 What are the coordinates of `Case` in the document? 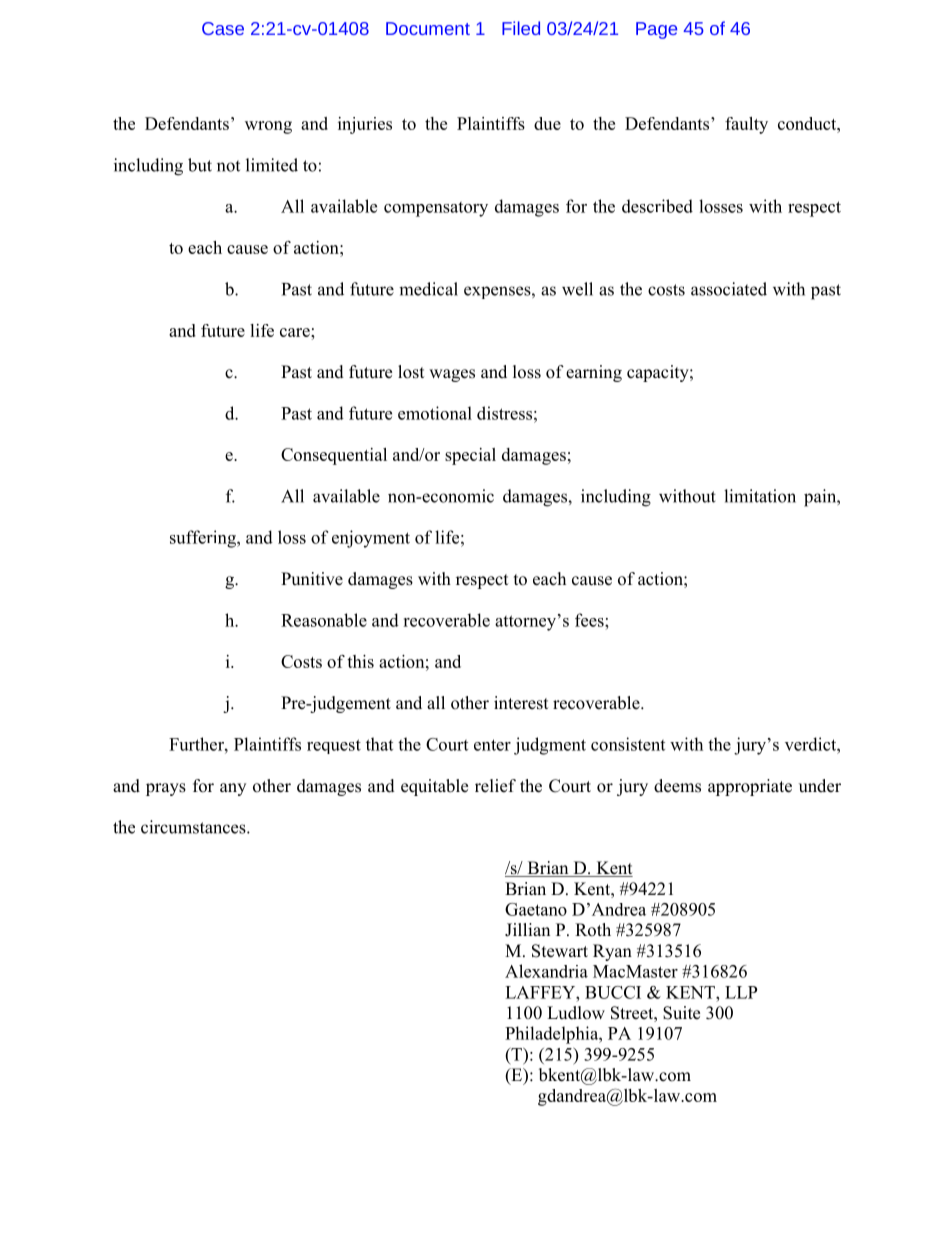 It's located at (223, 28).
